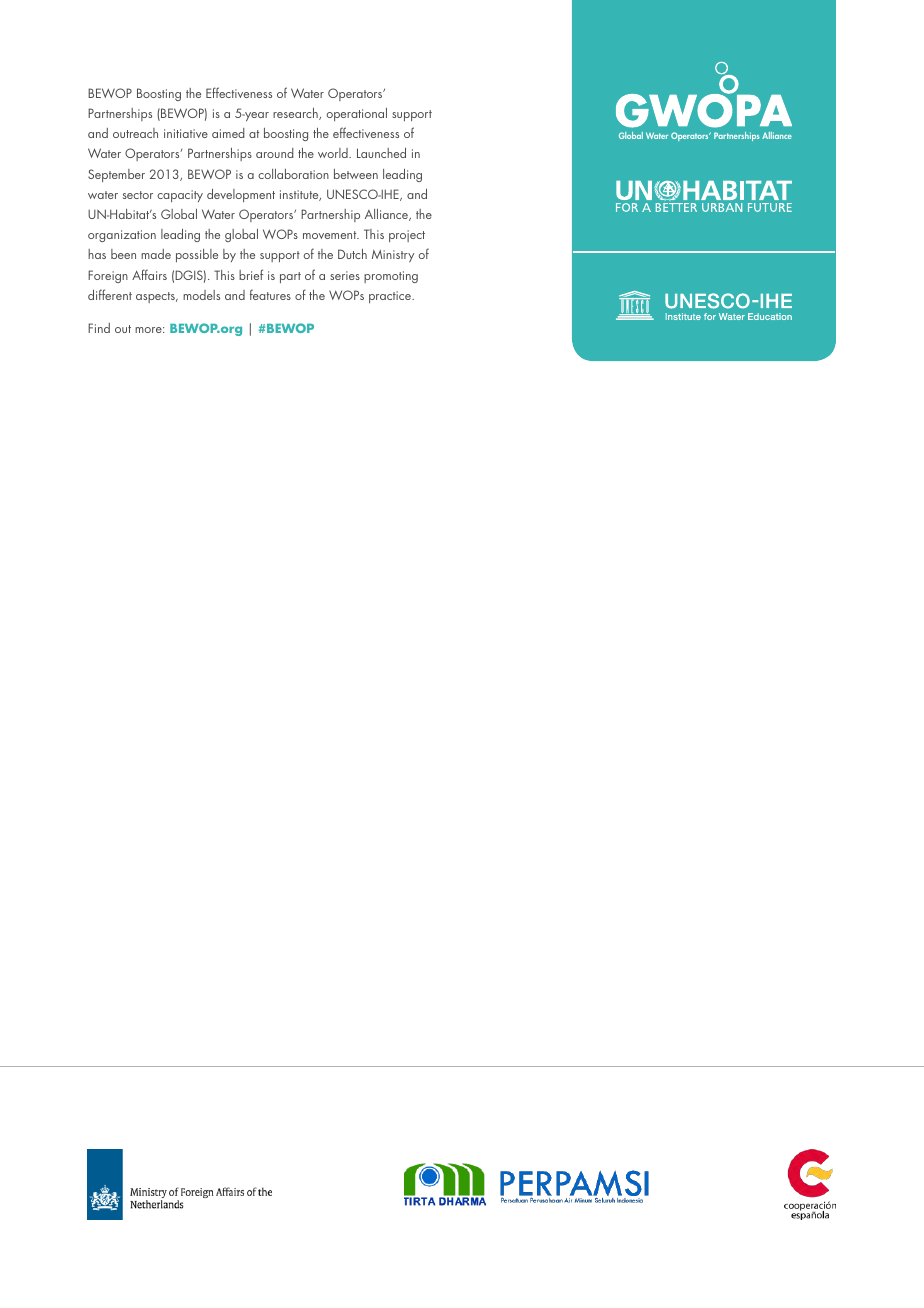 This screenshot has height=1308, width=924. Describe the element at coordinates (331, 235) in the screenshot. I see `movement` at that location.
